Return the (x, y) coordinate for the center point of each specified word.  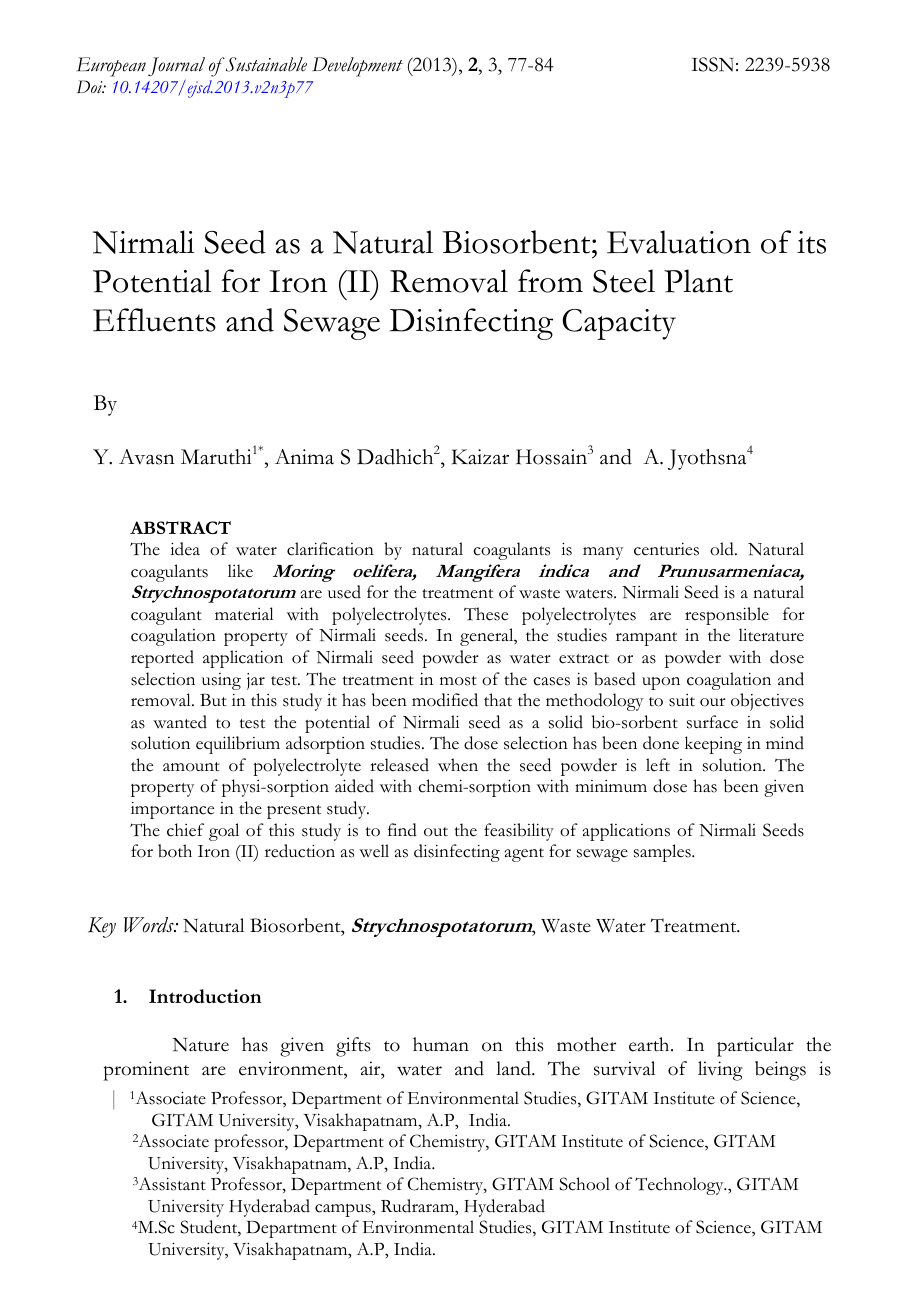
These (486, 614)
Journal (176, 66)
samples (663, 853)
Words (150, 925)
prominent (146, 1071)
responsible (727, 616)
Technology (680, 1186)
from (550, 281)
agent (524, 855)
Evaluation (679, 242)
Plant (698, 281)
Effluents (154, 320)
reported (162, 659)
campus (344, 1210)
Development (357, 67)
